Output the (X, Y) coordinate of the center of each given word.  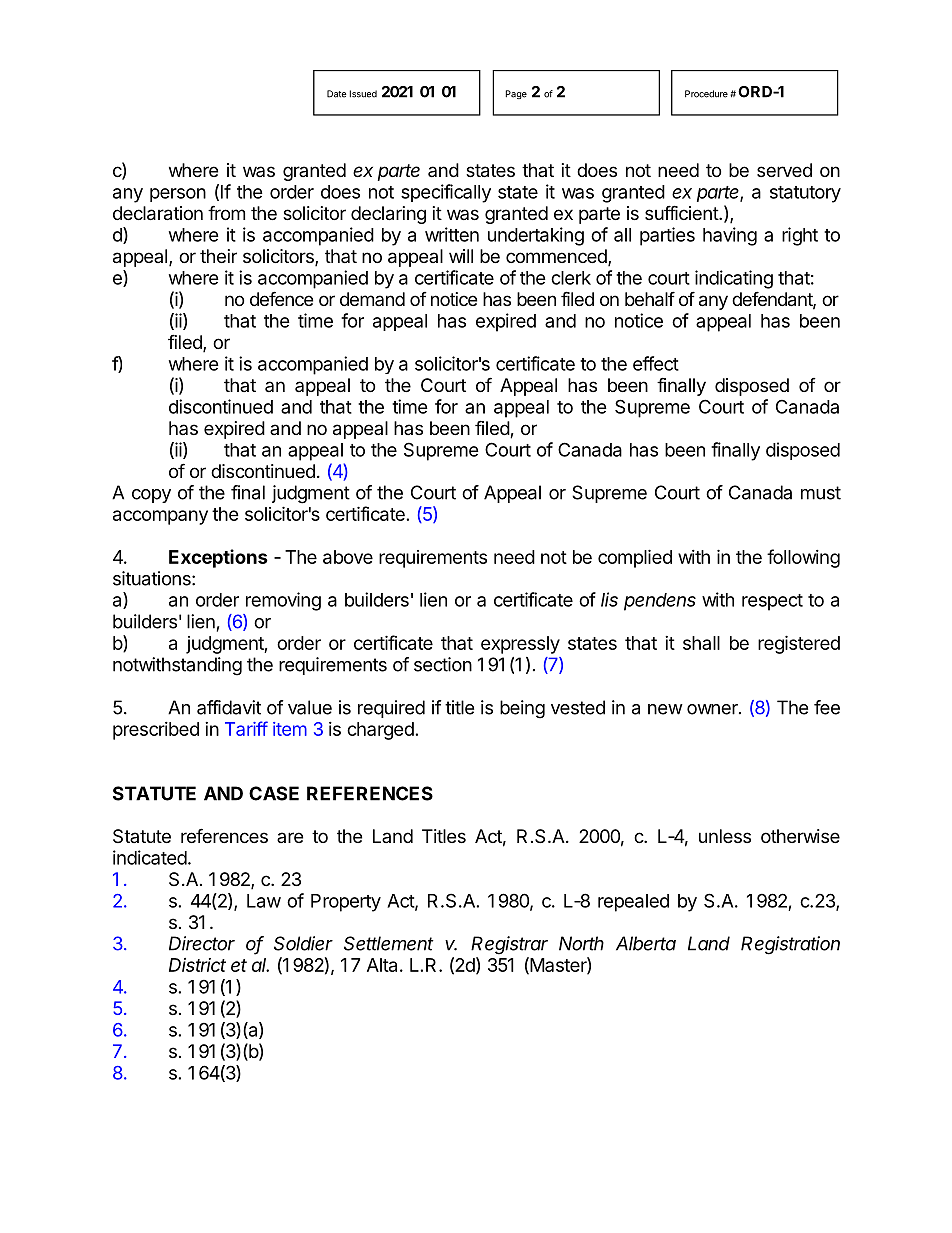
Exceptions (218, 558)
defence (281, 298)
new (665, 709)
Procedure (706, 94)
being (522, 709)
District (197, 965)
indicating (734, 279)
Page (516, 94)
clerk (571, 278)
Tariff (246, 728)
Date (337, 94)
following (803, 558)
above (348, 557)
